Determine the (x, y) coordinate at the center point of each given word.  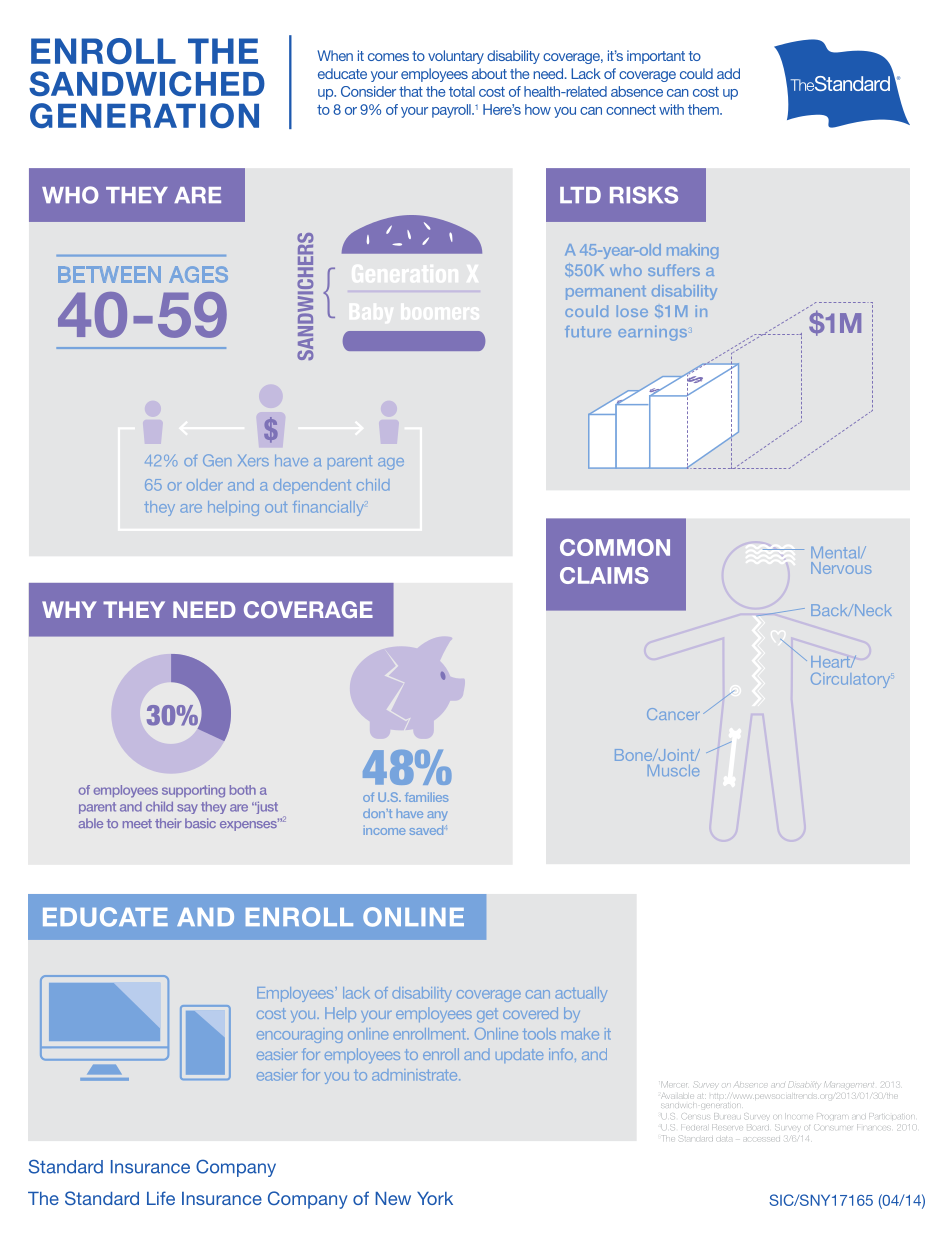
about (489, 73)
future (588, 331)
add (728, 73)
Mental (836, 552)
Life (161, 1198)
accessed (763, 1139)
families (426, 797)
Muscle (673, 770)
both (243, 790)
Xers (253, 460)
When (335, 55)
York (435, 1198)
